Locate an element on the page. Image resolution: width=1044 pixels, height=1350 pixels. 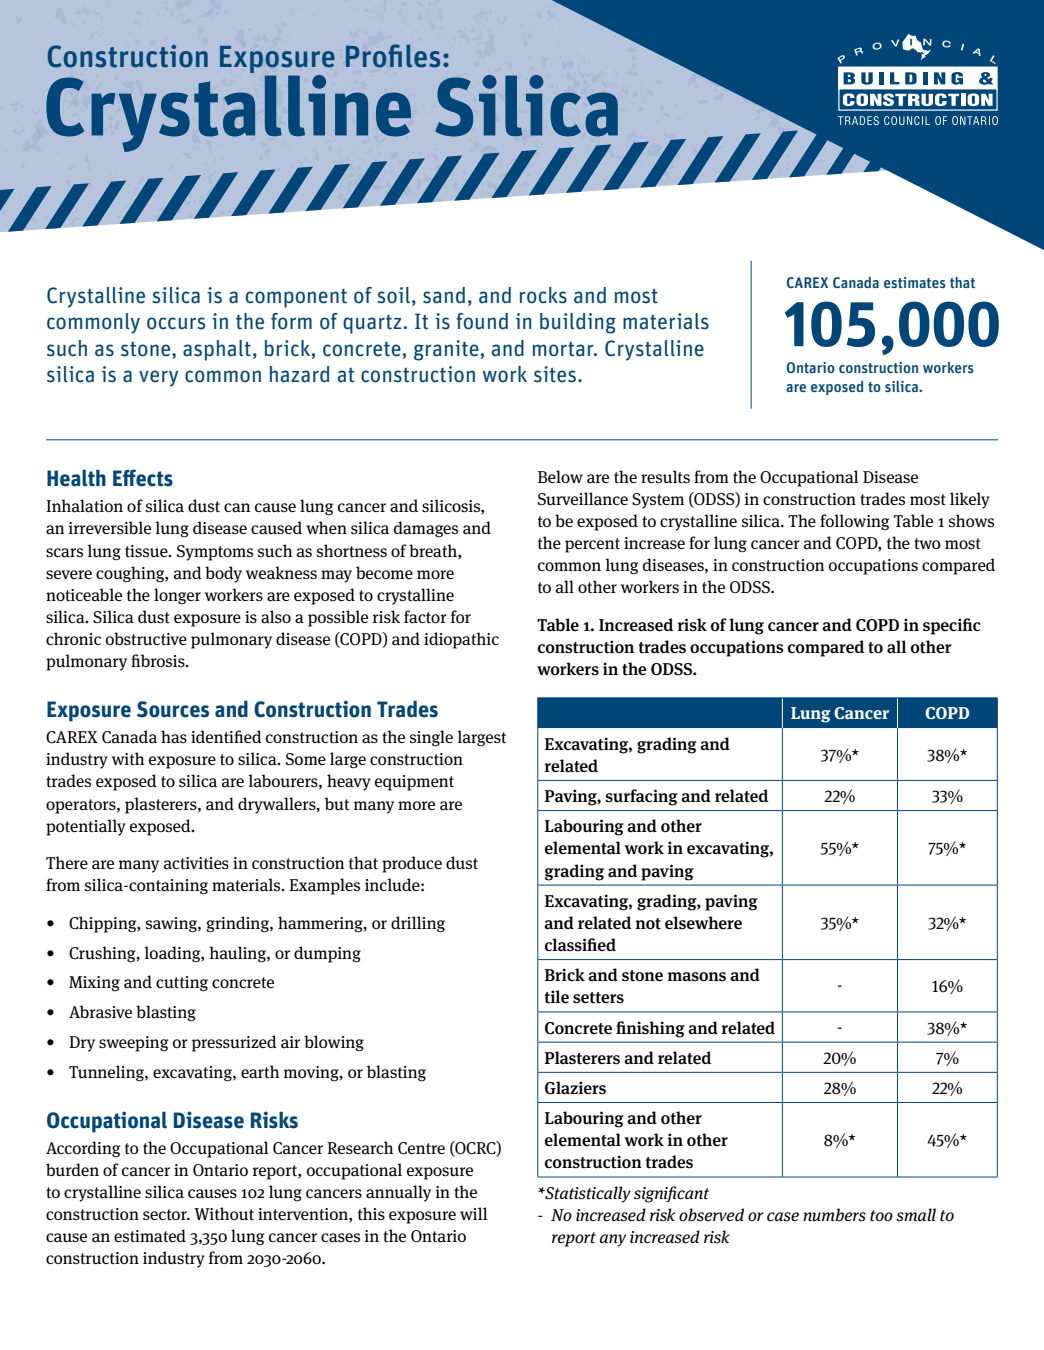
very is located at coordinates (158, 378).
